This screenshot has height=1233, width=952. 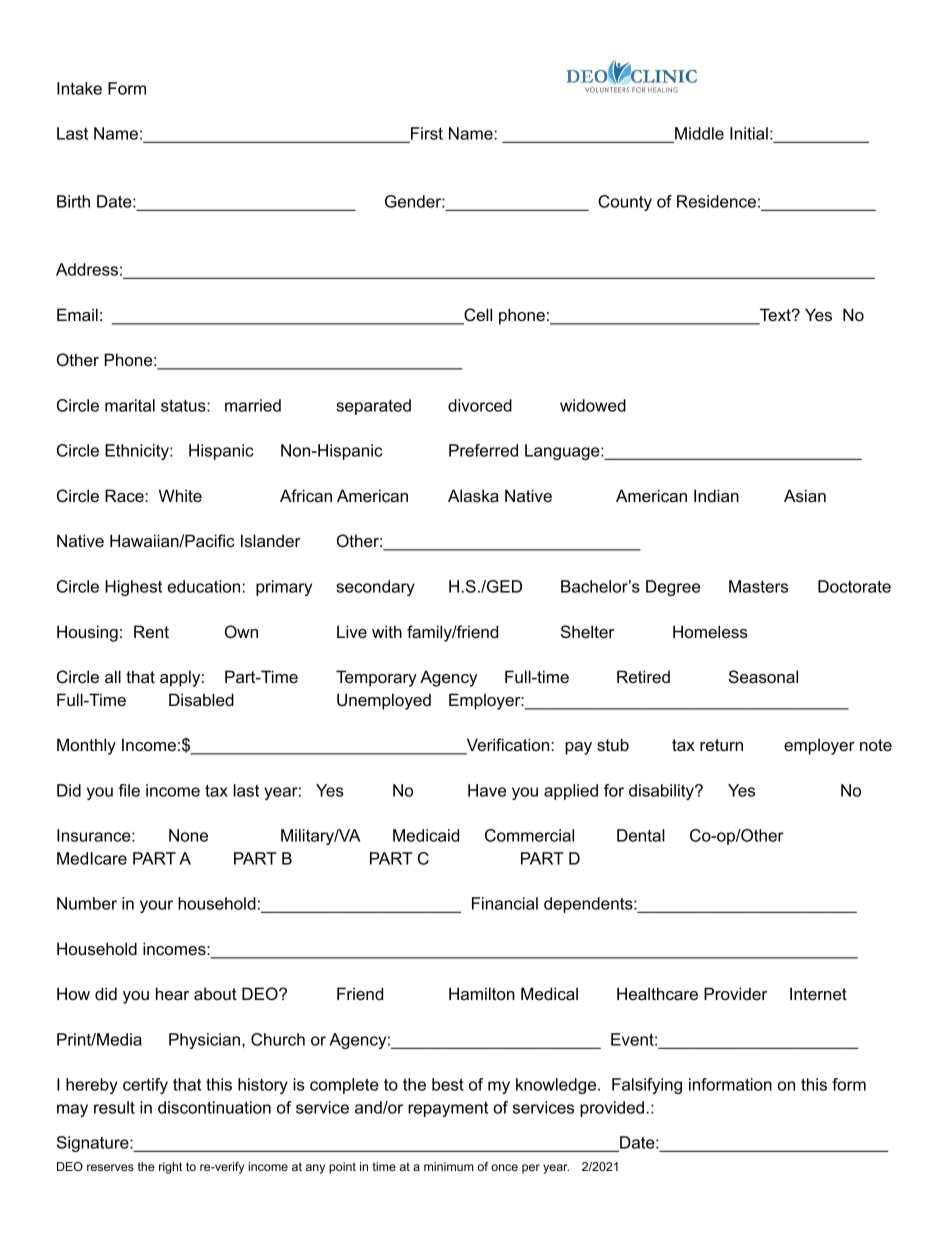 What do you see at coordinates (818, 993) in the screenshot?
I see `Internet` at bounding box center [818, 993].
